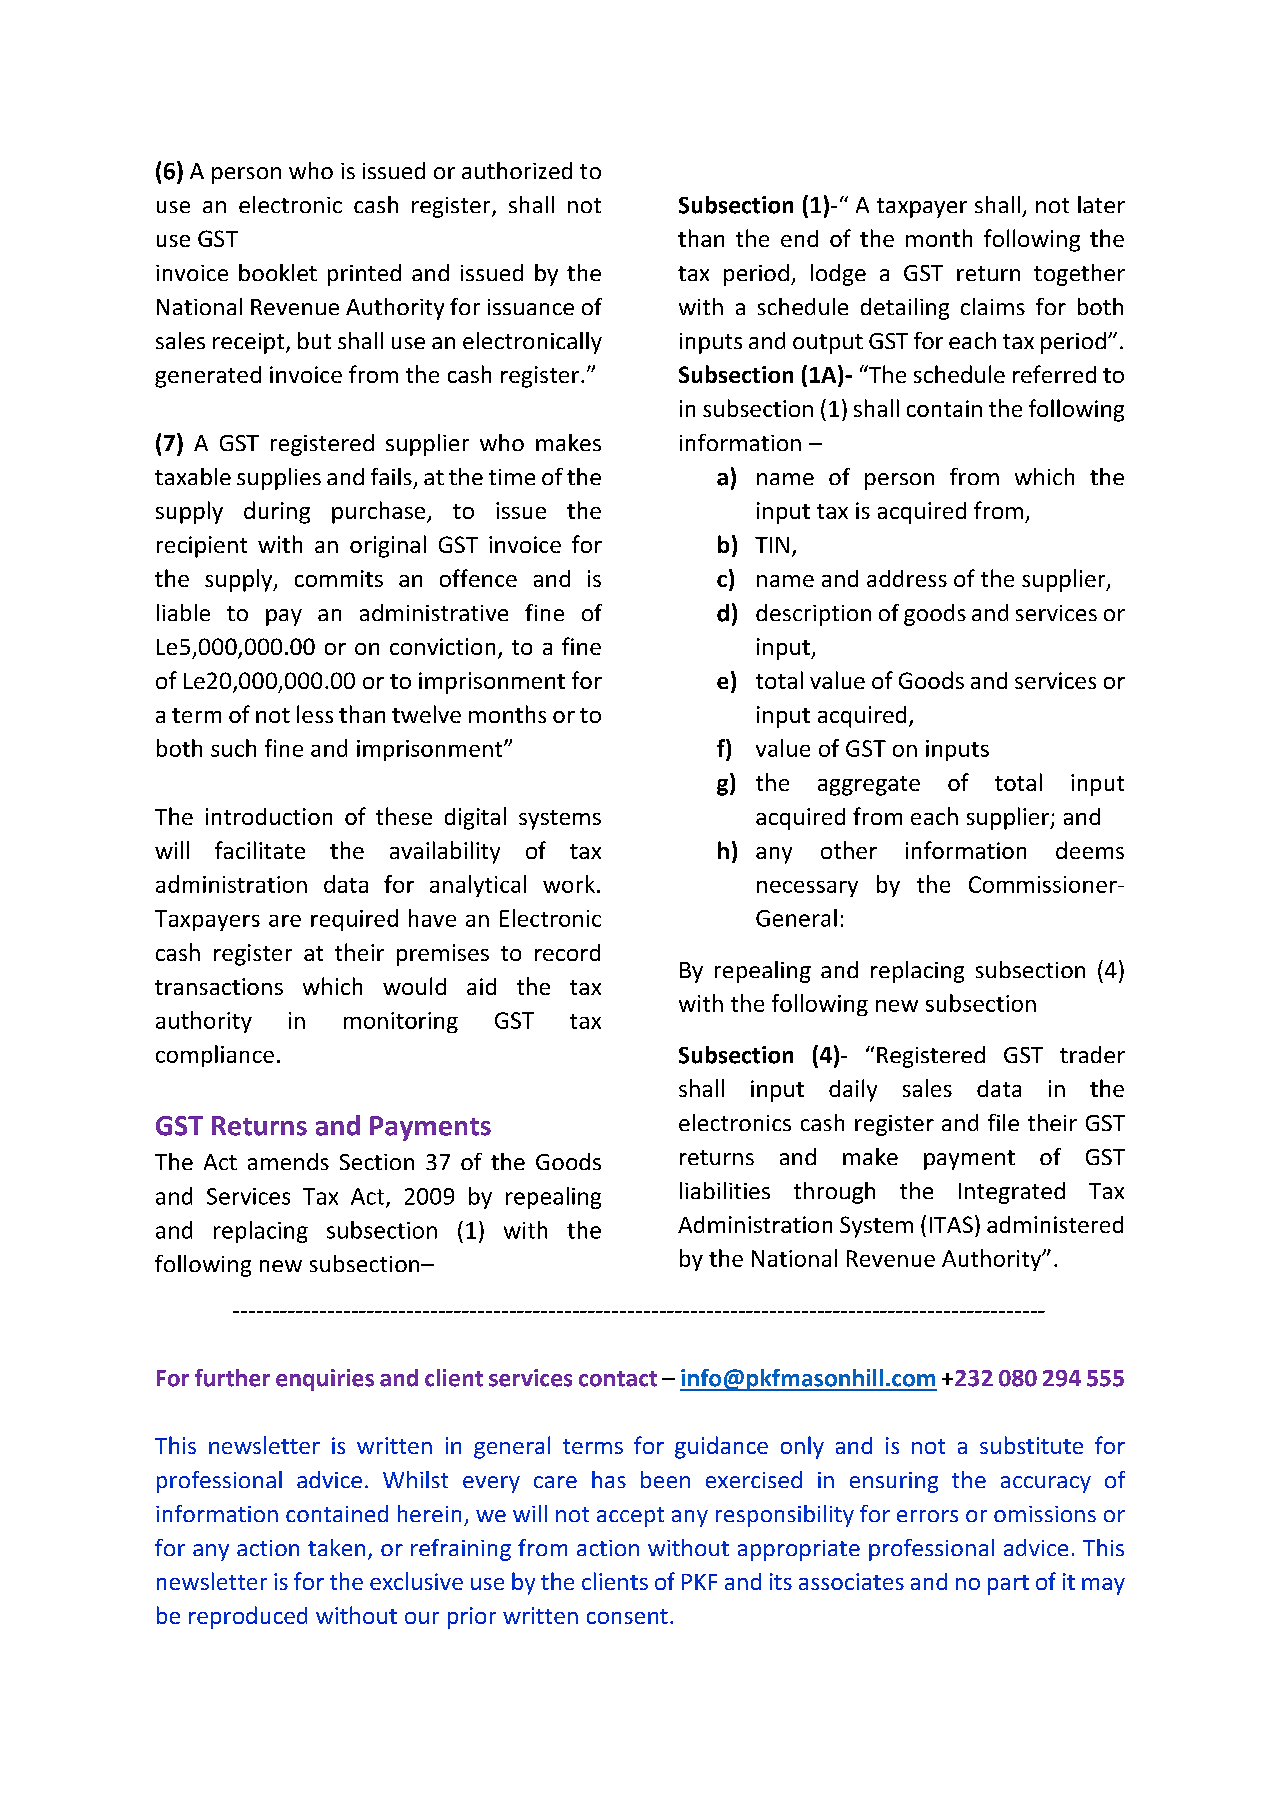 Image resolution: width=1279 pixels, height=1810 pixels. Describe the element at coordinates (517, 170) in the screenshot. I see `authorized` at that location.
